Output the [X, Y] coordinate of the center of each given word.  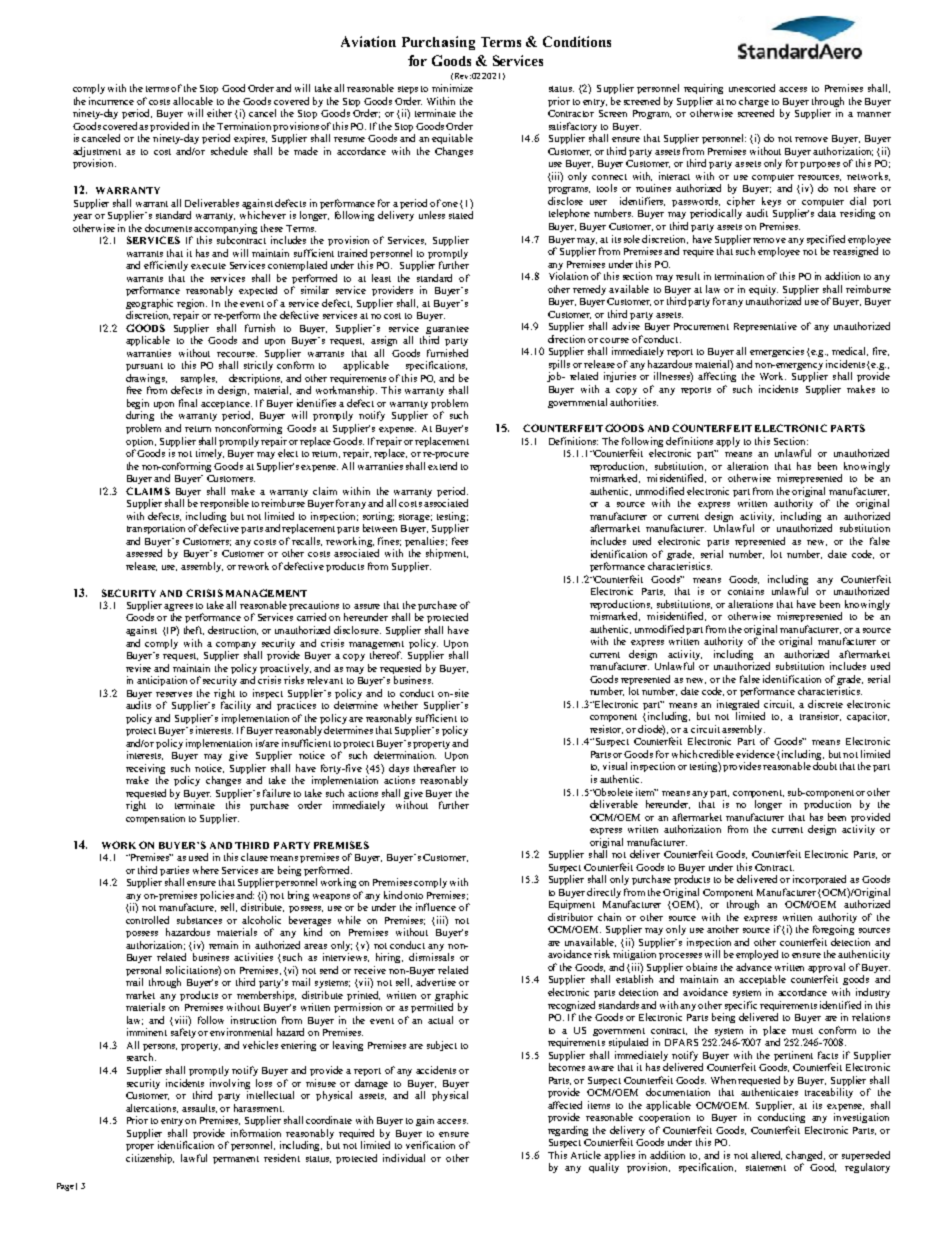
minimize [452, 88]
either [219, 113]
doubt [825, 766]
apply [728, 442]
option [141, 442]
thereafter [435, 768]
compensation [155, 819]
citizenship [150, 1159]
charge [754, 102]
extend [442, 466]
